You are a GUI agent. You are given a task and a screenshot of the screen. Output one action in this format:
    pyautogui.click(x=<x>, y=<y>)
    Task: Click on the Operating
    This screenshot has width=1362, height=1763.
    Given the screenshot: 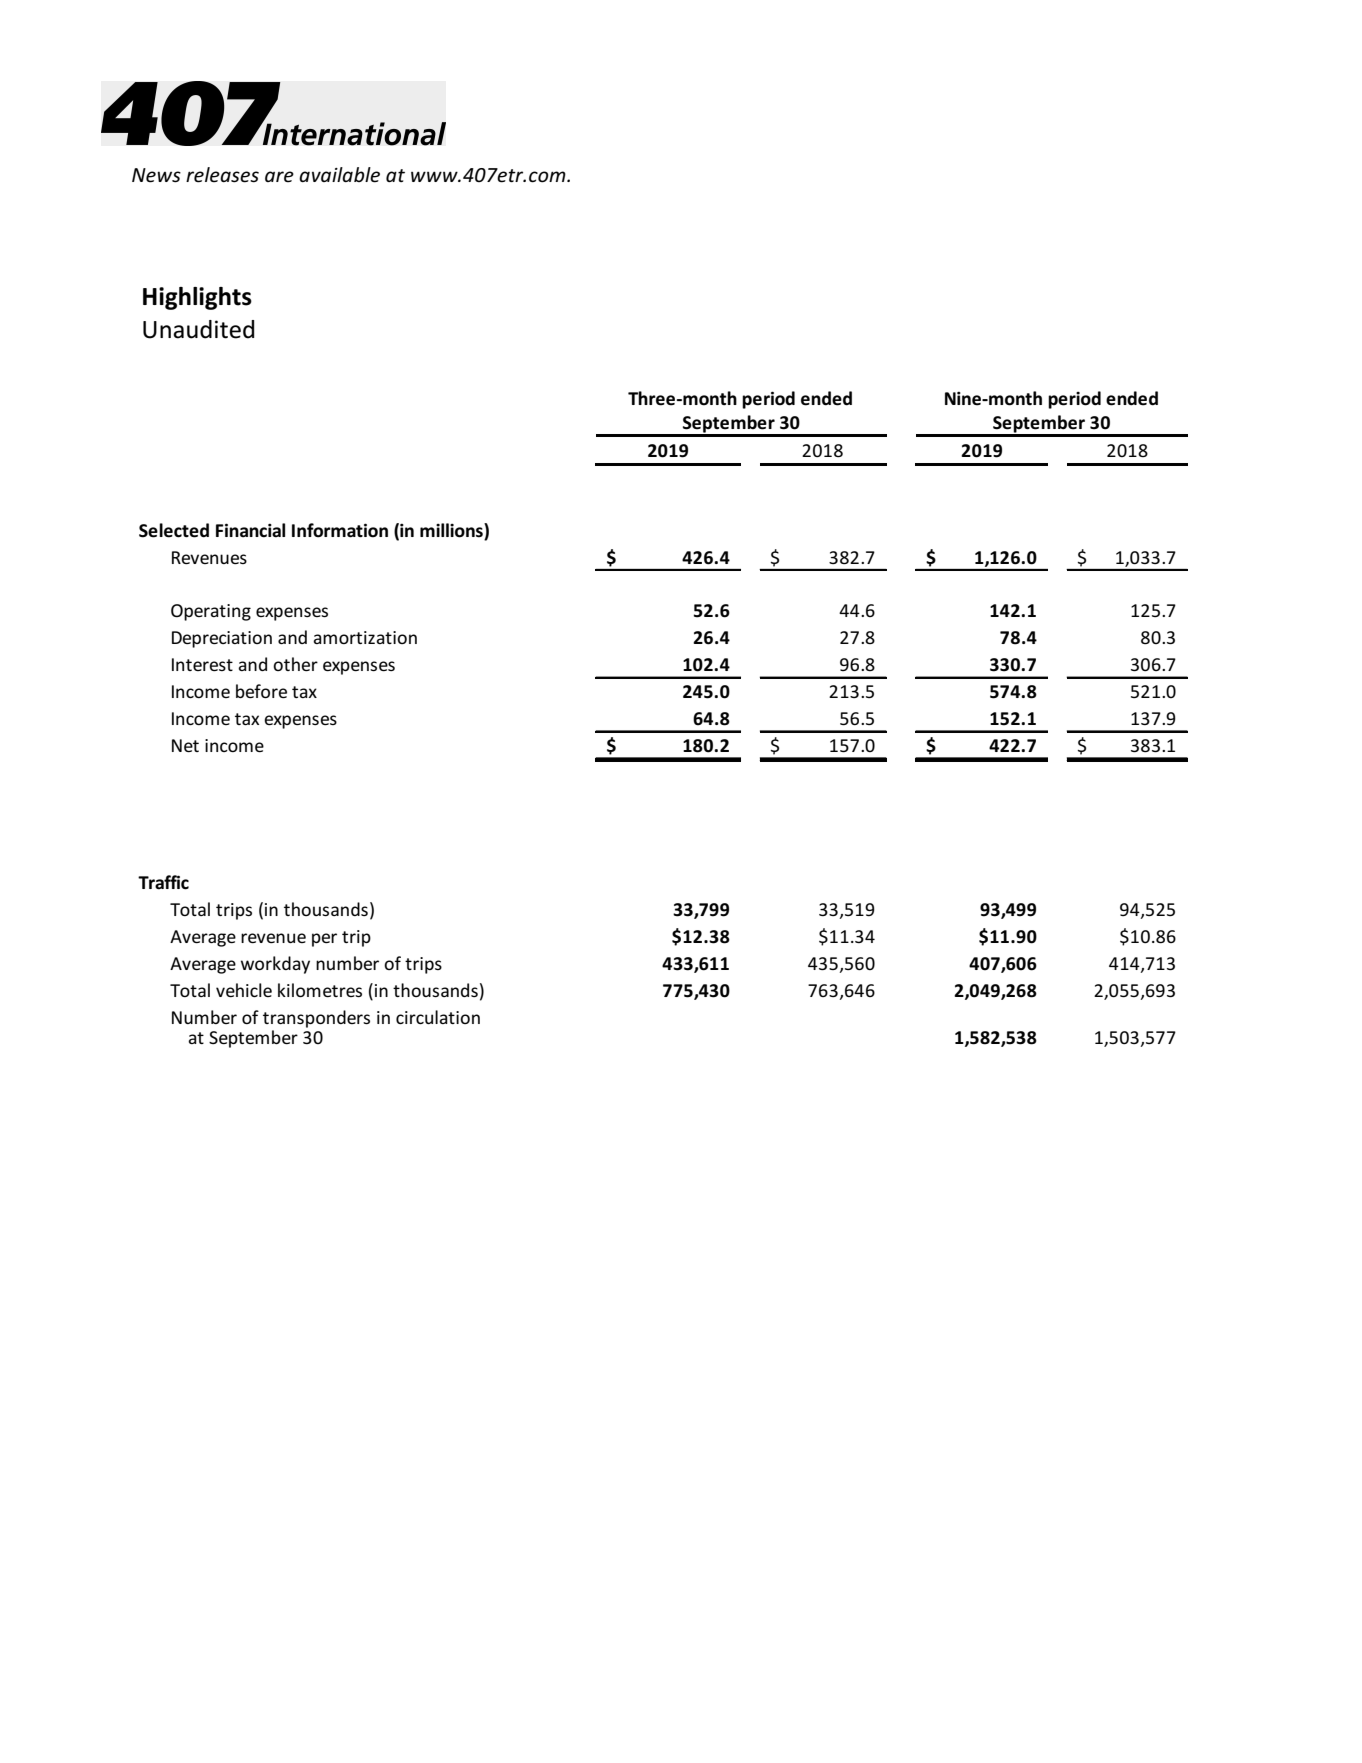 What is the action you would take?
    pyautogui.click(x=211, y=612)
